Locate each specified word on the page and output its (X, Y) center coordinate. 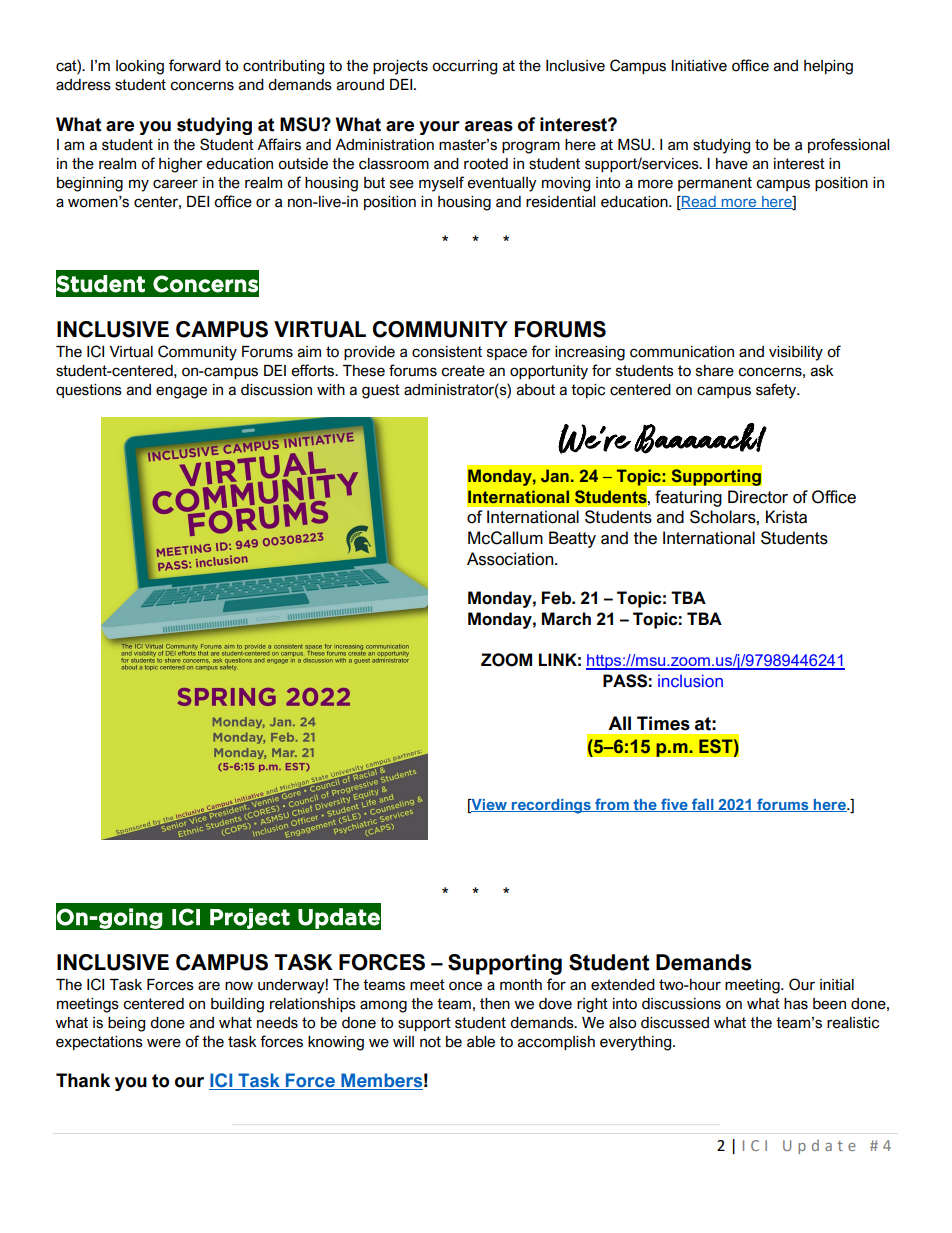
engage (181, 392)
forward (195, 65)
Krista (786, 517)
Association (511, 559)
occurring (464, 67)
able (481, 1042)
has (796, 1004)
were (164, 1043)
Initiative (699, 66)
